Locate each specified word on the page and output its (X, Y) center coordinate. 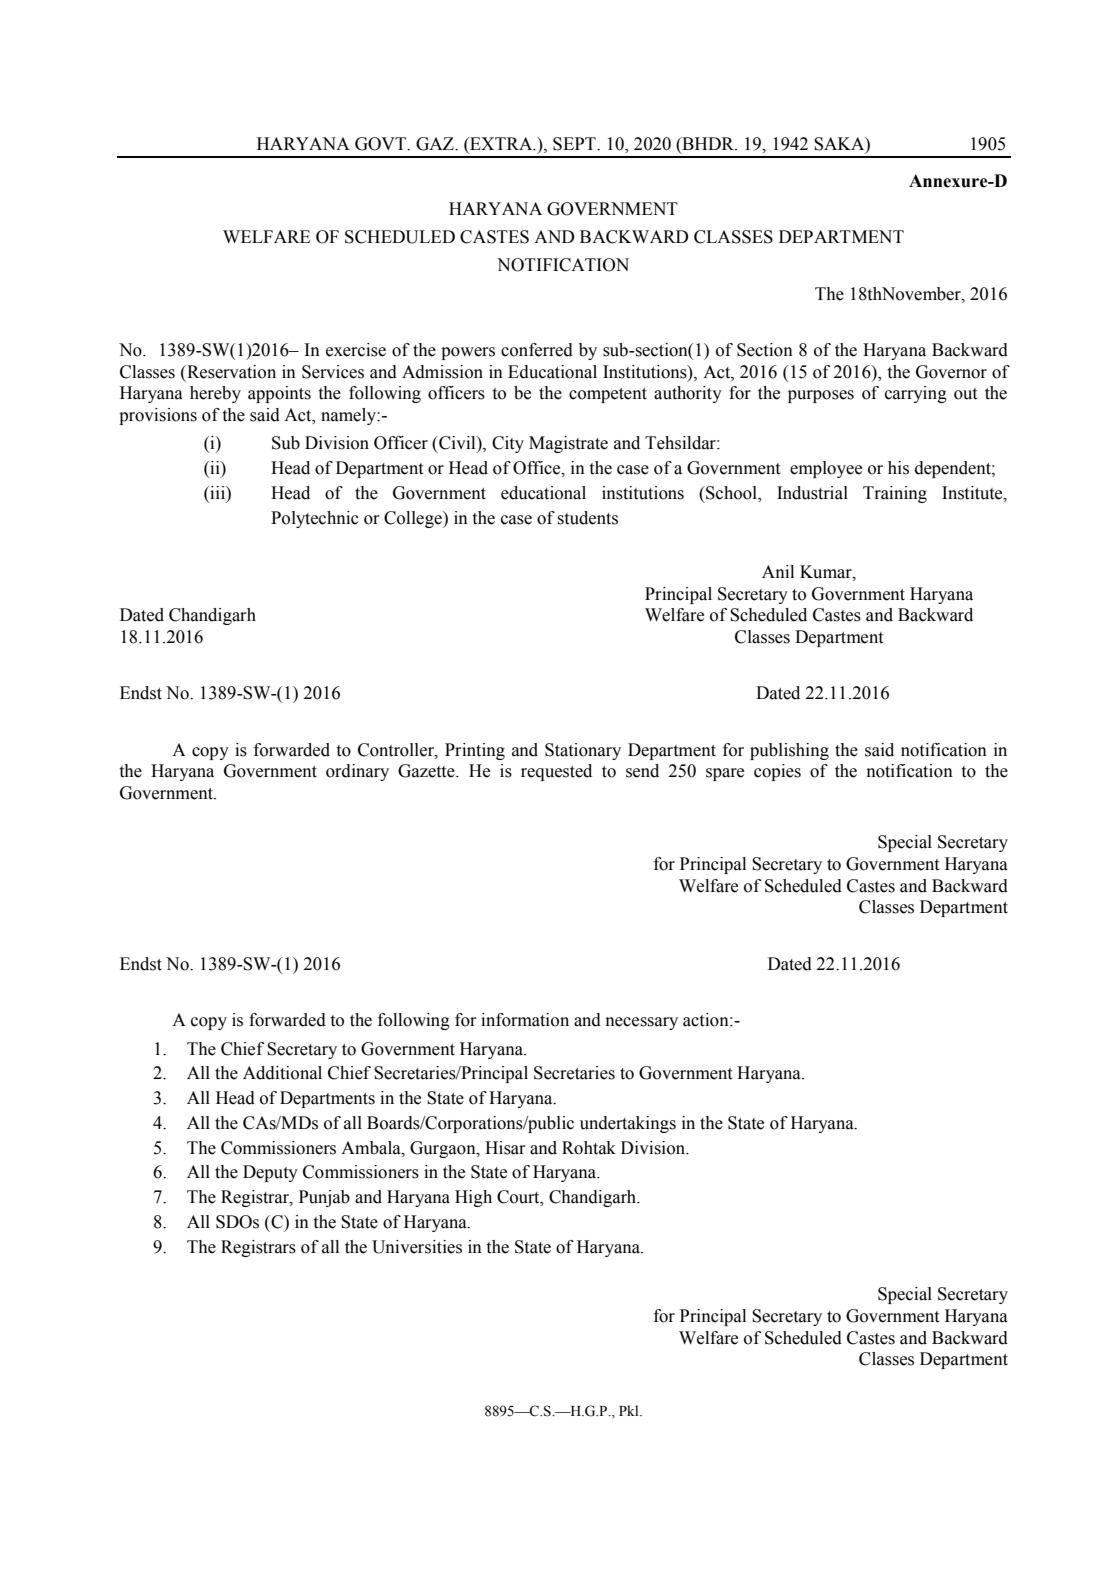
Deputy (270, 1173)
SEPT (575, 144)
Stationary (583, 751)
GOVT (382, 144)
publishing (789, 751)
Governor (951, 372)
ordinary (357, 772)
